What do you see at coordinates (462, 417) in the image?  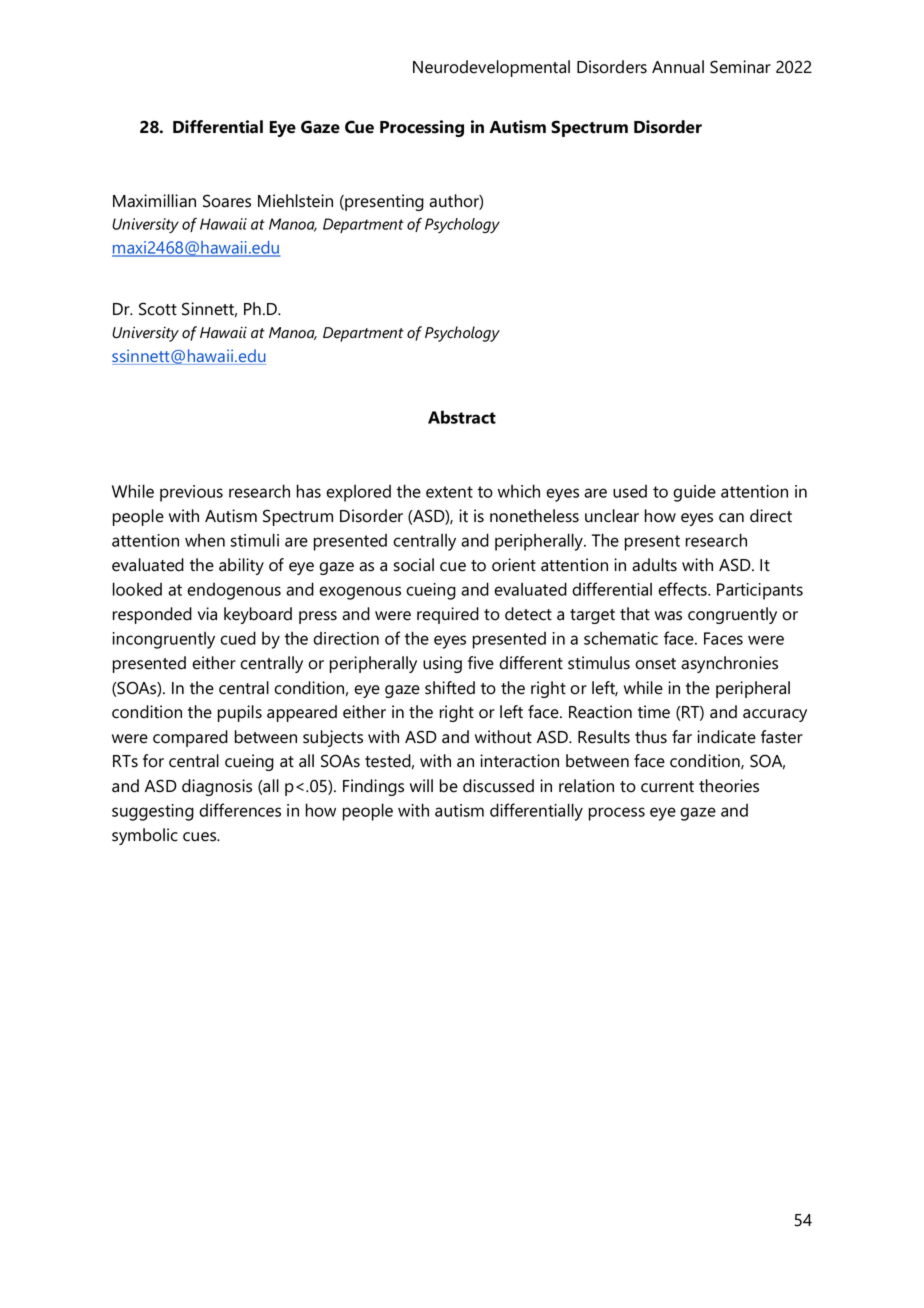 I see `Abstract` at bounding box center [462, 417].
